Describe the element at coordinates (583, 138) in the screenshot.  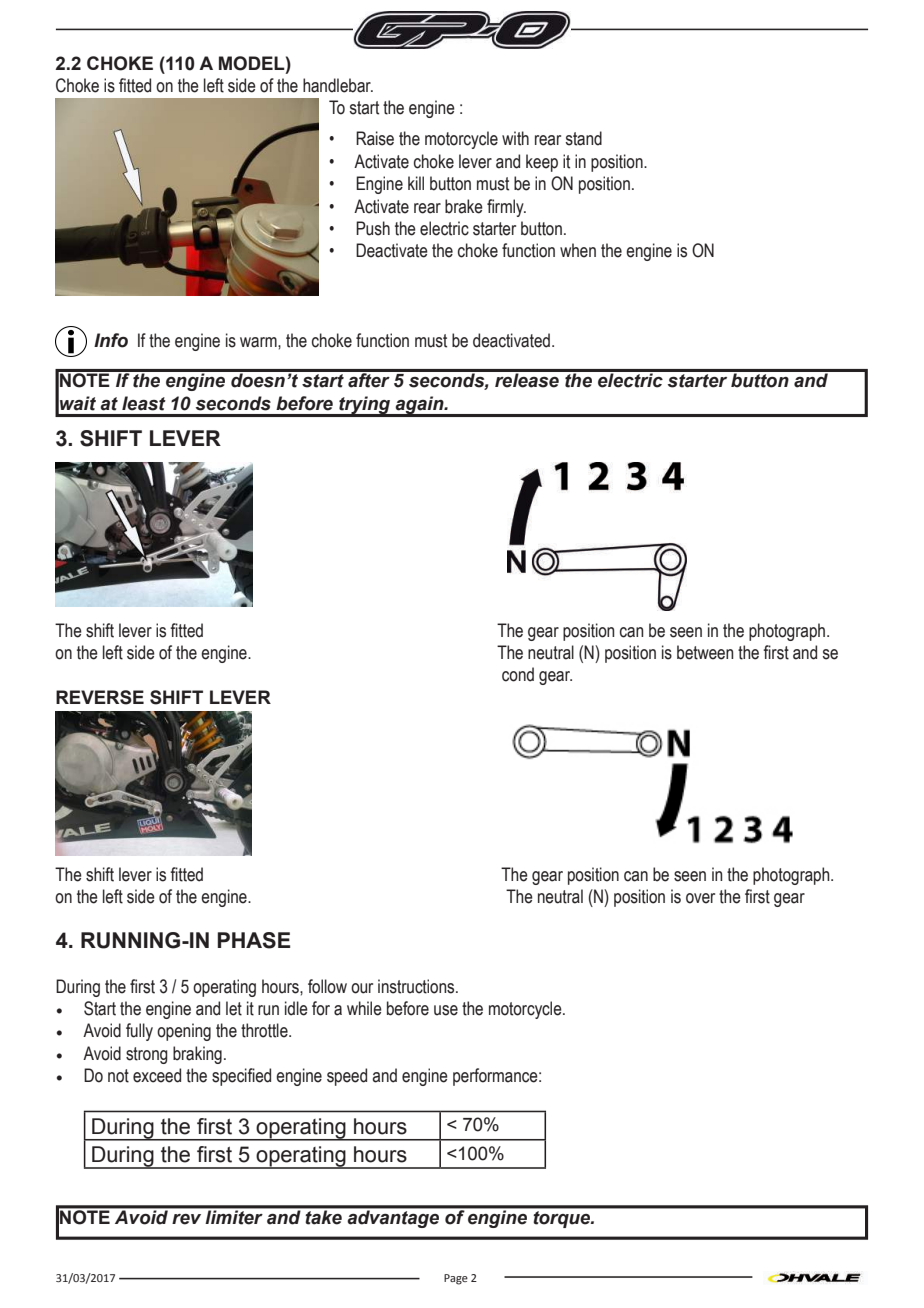
I see `stand` at that location.
